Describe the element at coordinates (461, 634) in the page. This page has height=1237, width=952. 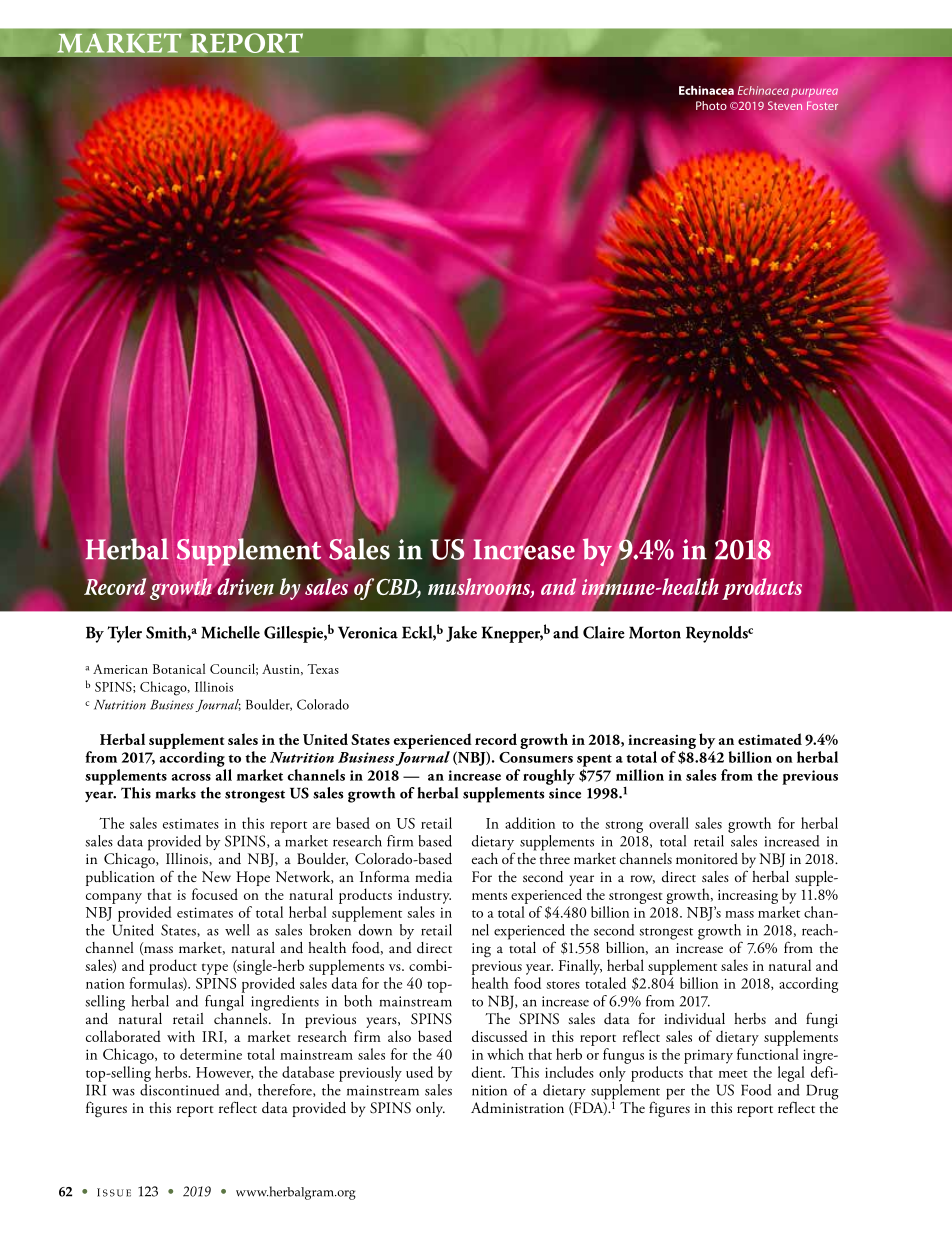
I see `Jake` at that location.
